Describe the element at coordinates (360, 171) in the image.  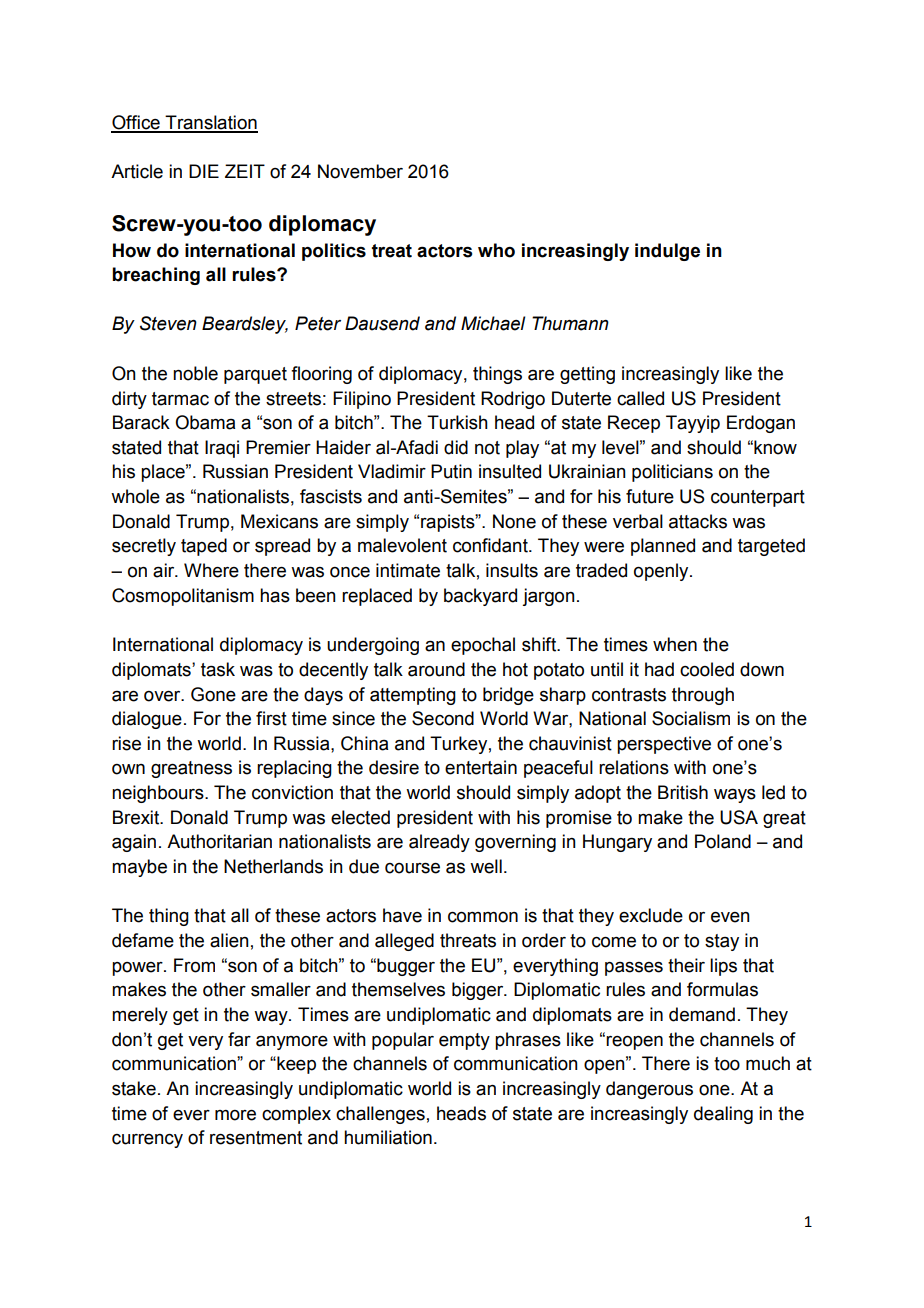
I see `November` at that location.
